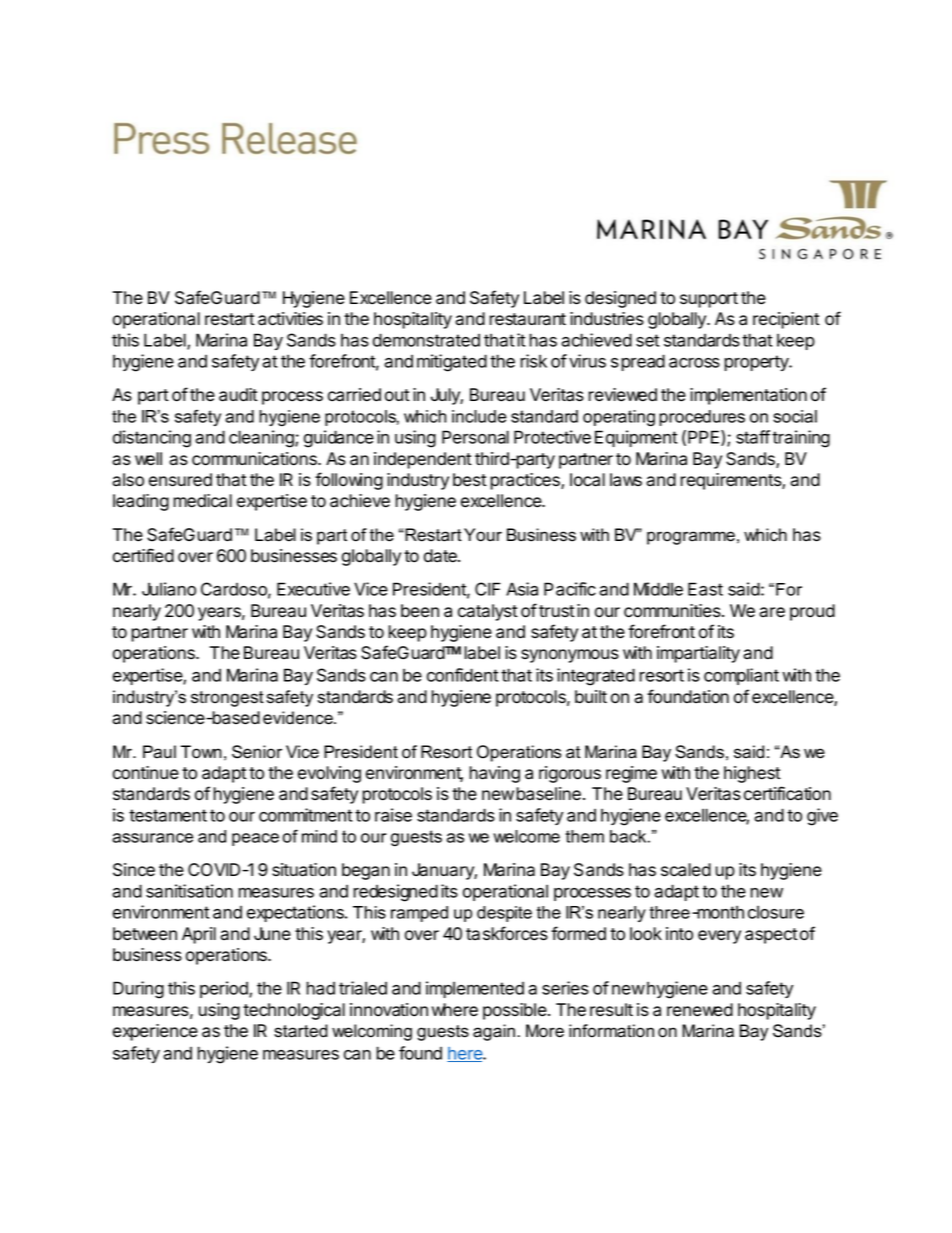 This screenshot has height=1233, width=952. Describe the element at coordinates (462, 675) in the screenshot. I see `confident` at that location.
